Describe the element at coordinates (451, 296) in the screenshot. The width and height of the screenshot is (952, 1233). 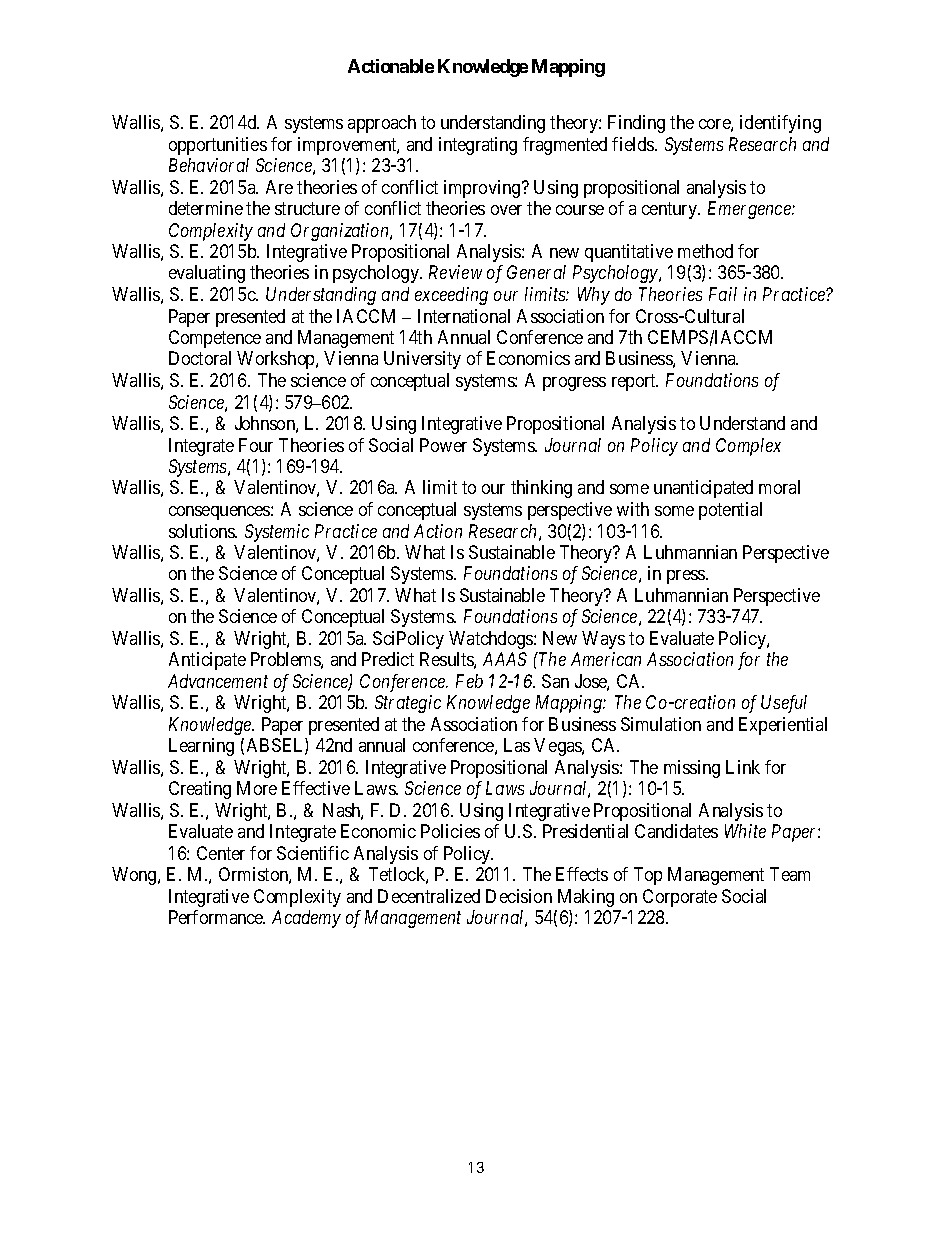
I see `exceeding` at that location.
